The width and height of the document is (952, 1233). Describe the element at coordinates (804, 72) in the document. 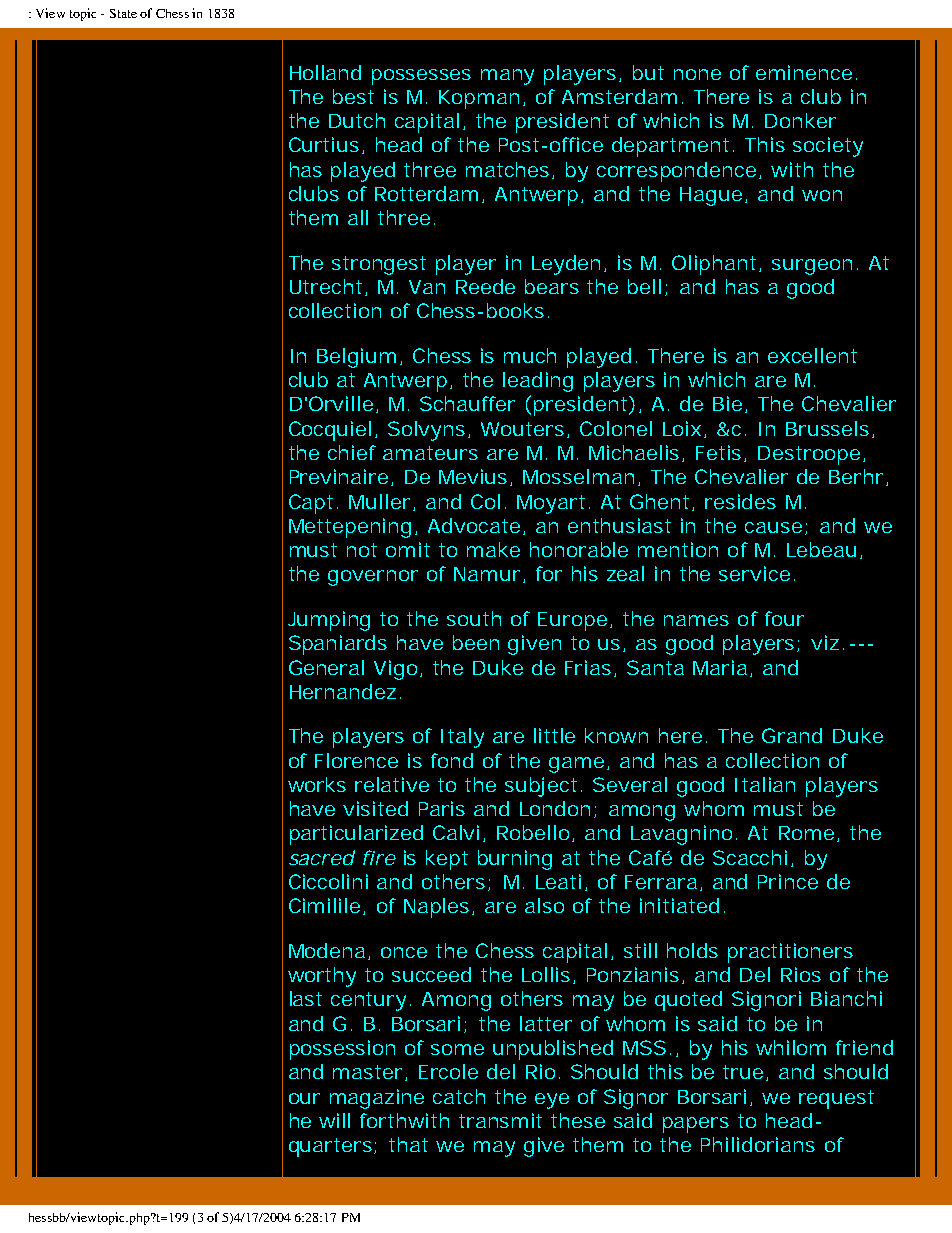

I see `eminence` at that location.
